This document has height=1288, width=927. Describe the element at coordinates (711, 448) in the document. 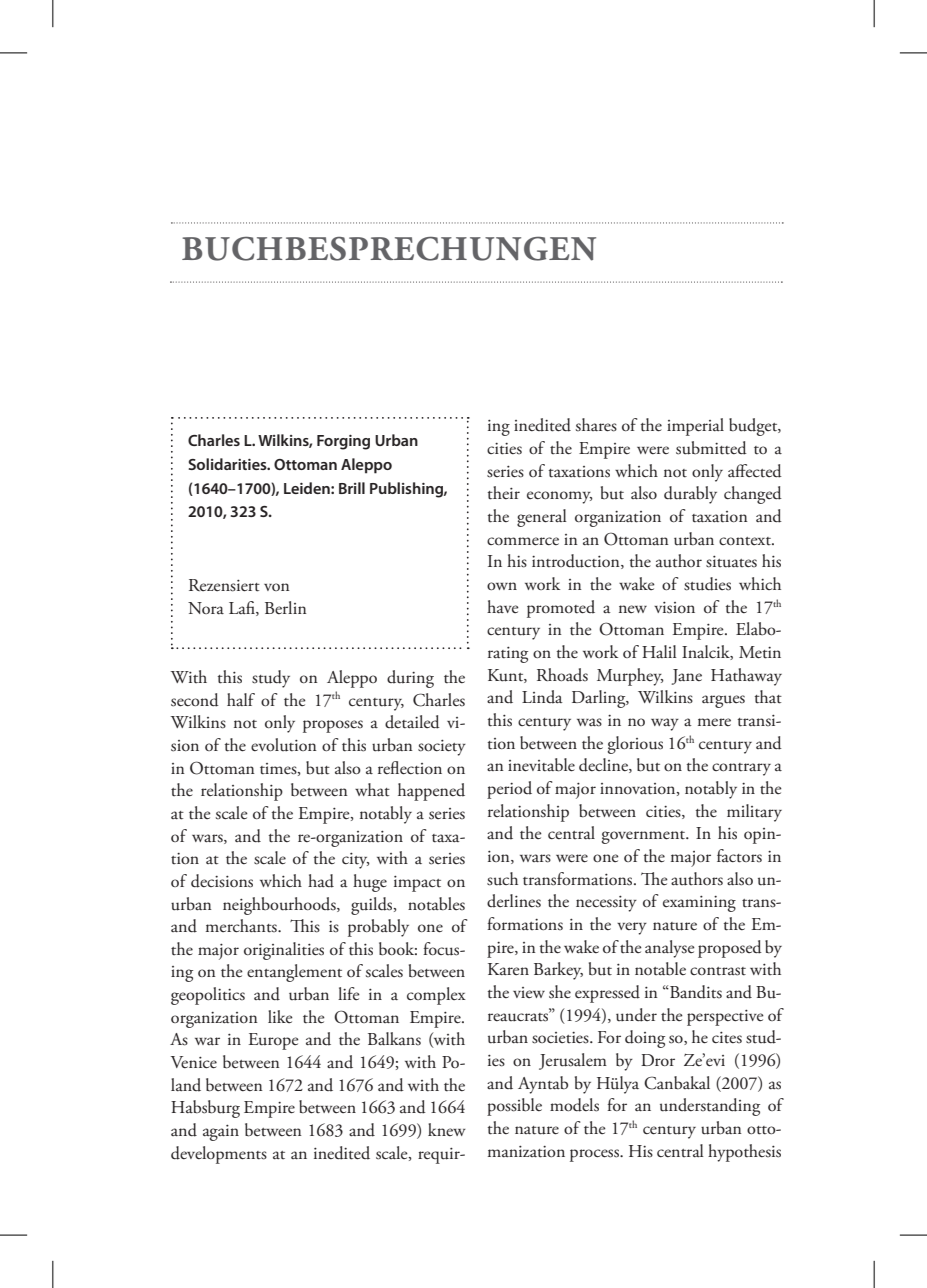

I see `submitted` at that location.
